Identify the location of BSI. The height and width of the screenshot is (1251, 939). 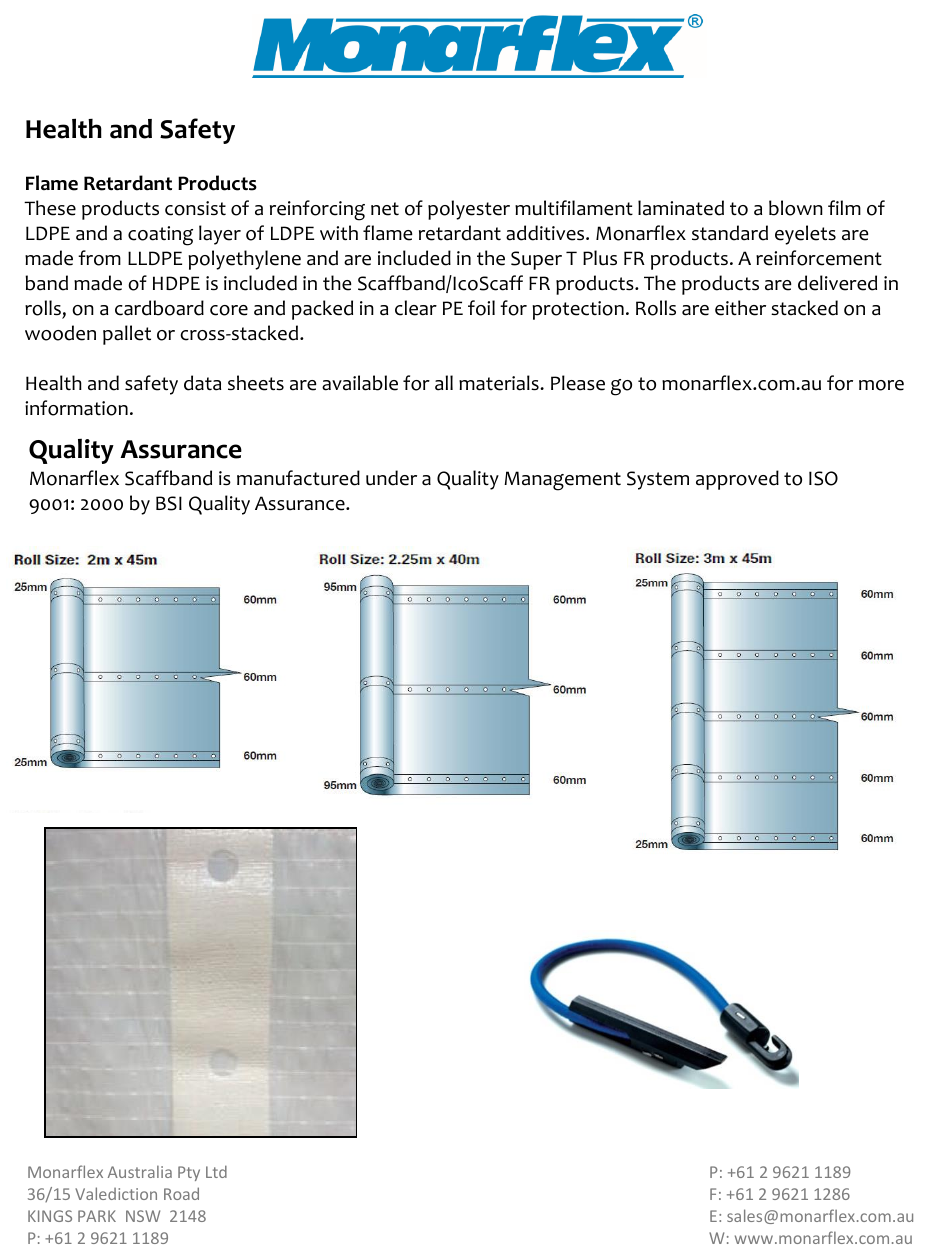
(169, 503).
